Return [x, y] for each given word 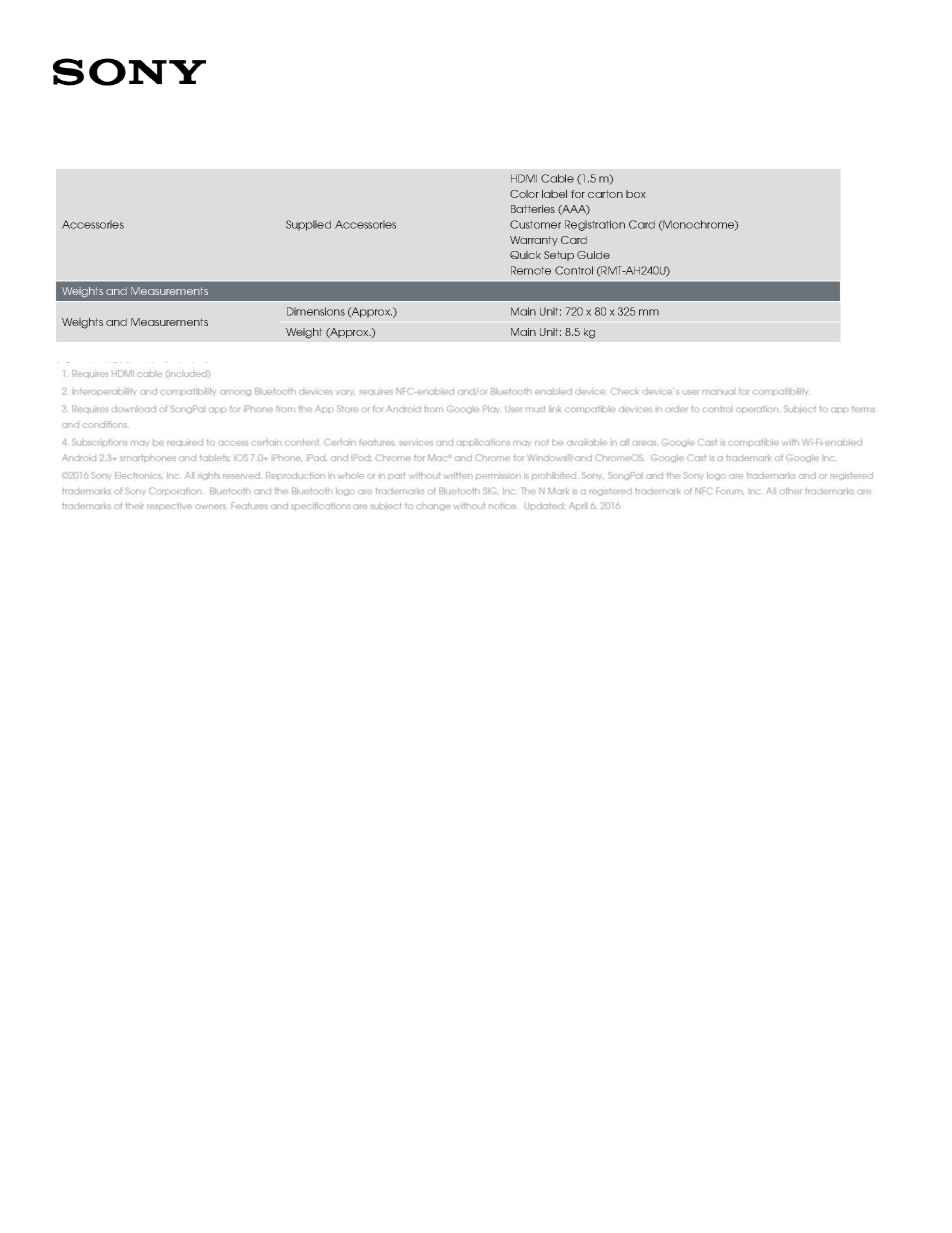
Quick [525, 255]
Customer [535, 224]
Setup [559, 256]
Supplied [308, 225]
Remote [531, 270]
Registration [595, 225]
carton [605, 194]
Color [524, 194]
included [186, 367]
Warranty [534, 241]
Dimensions [316, 311]
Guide [593, 255]
